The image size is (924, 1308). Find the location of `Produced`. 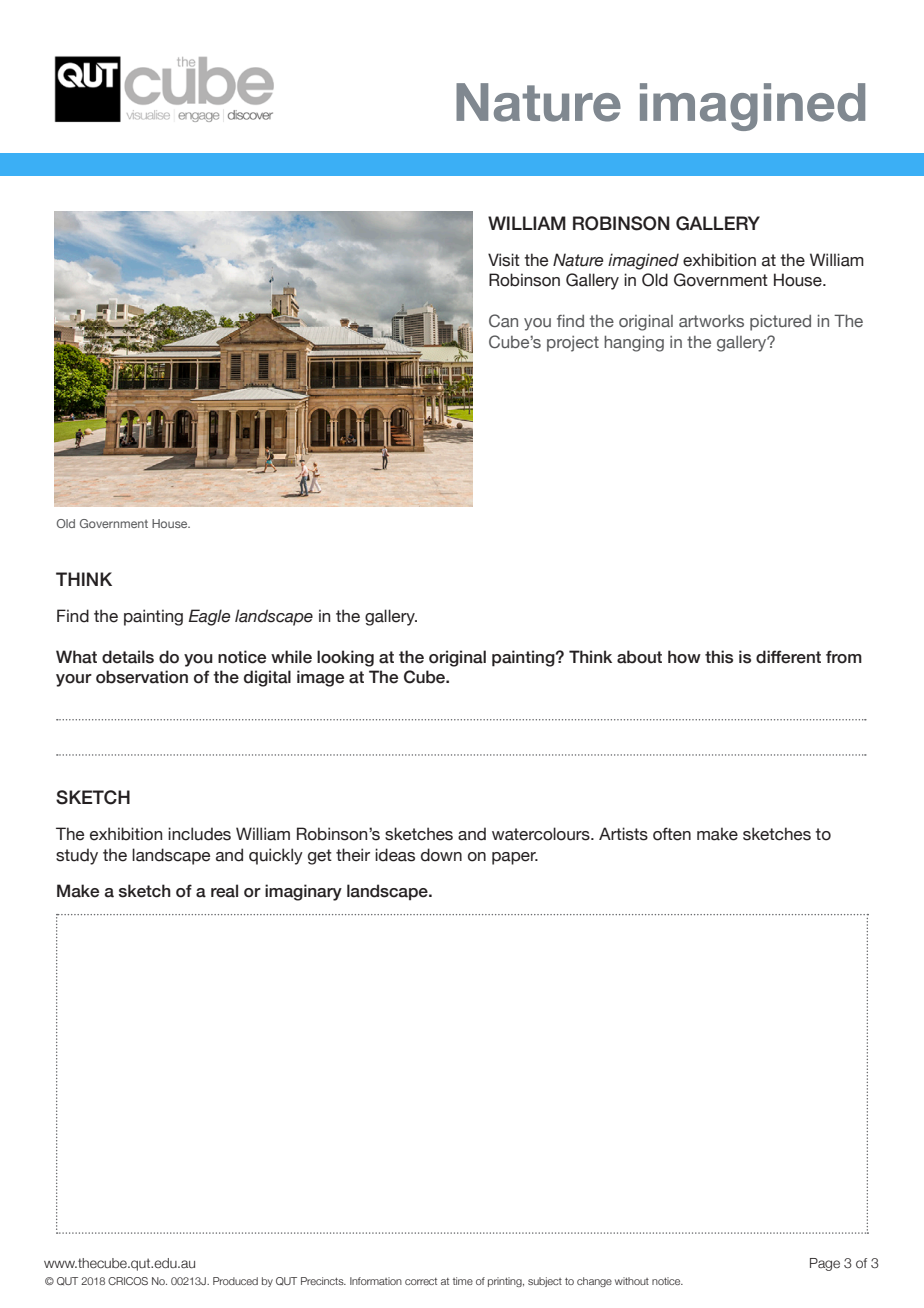

Produced is located at coordinates (235, 1281).
